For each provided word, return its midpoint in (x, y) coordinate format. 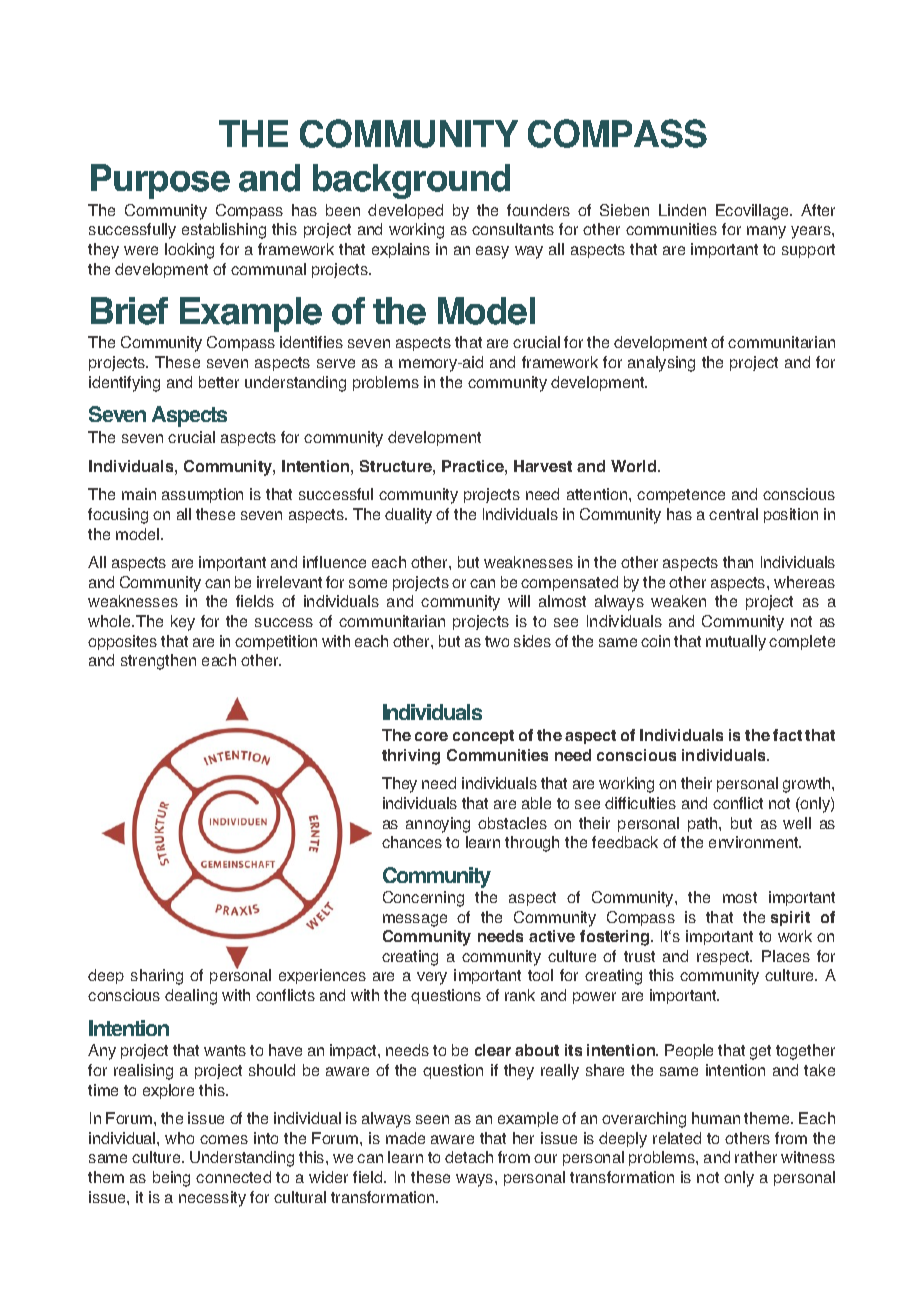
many (766, 232)
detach (469, 1157)
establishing (224, 231)
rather (756, 1157)
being (171, 1179)
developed (405, 211)
